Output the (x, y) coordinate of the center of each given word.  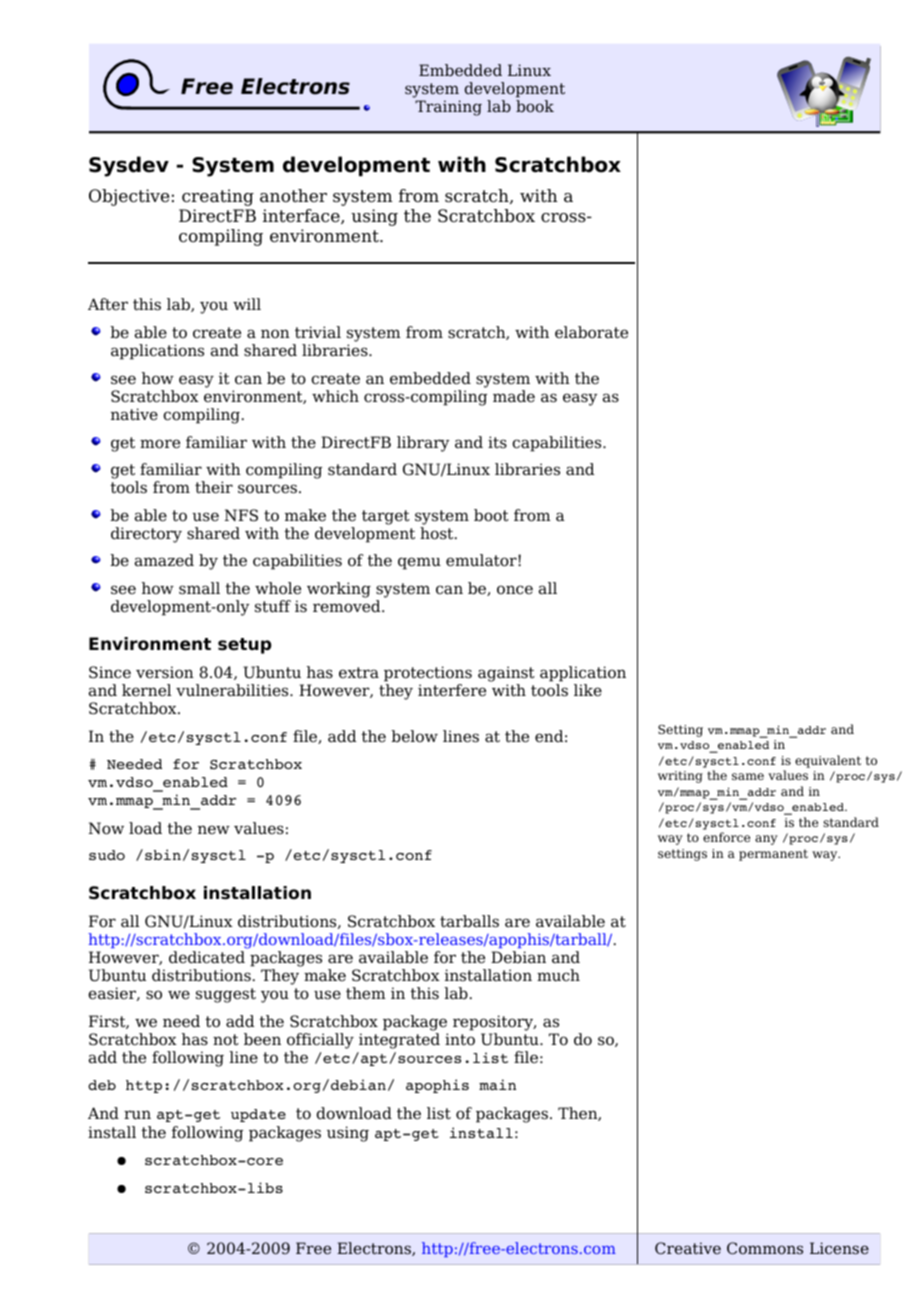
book (535, 106)
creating (218, 197)
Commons (765, 1248)
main (497, 1084)
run (137, 1115)
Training (448, 108)
